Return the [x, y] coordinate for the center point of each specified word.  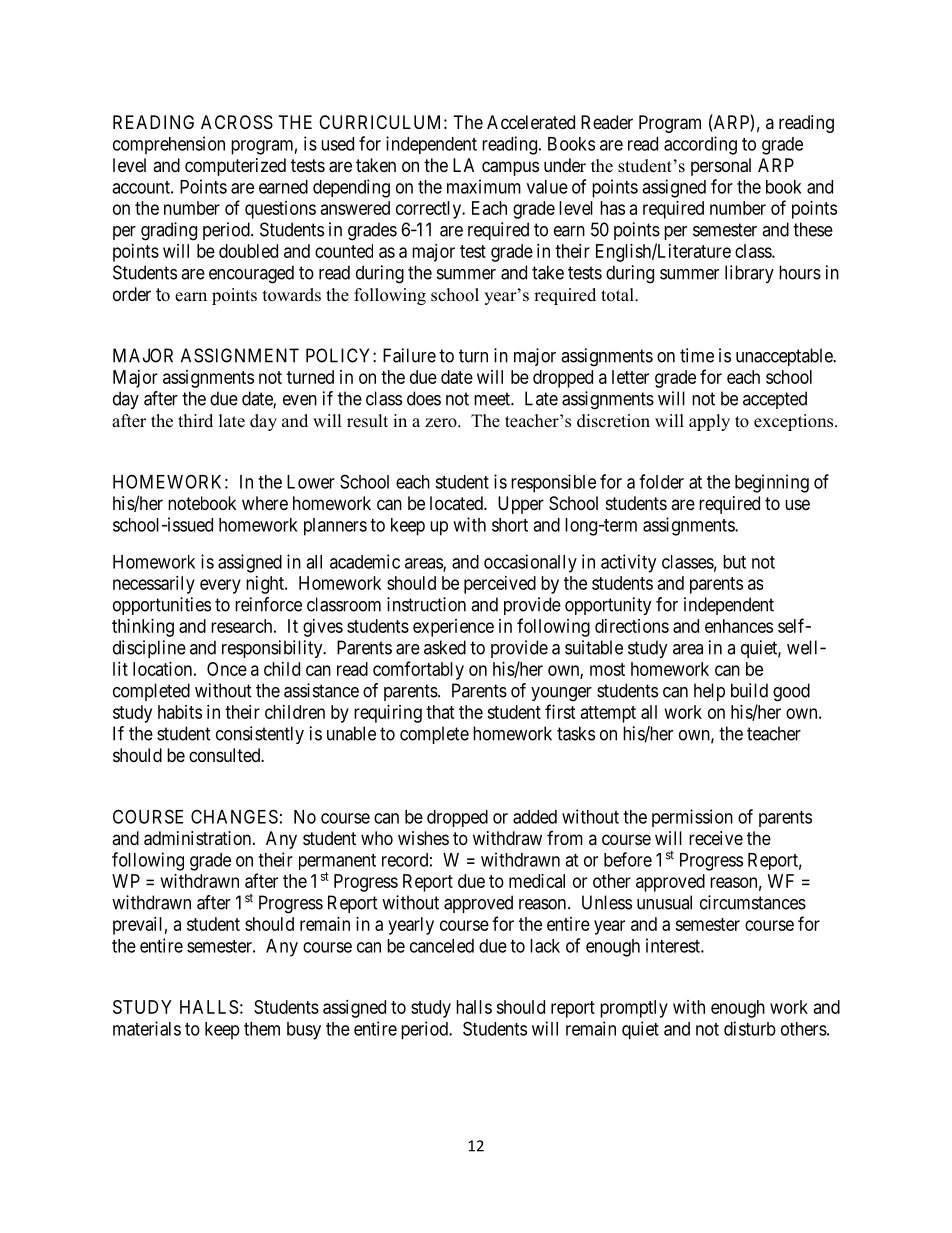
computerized [235, 167]
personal [721, 167]
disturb [750, 1028]
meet [493, 399]
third [195, 420]
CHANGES [234, 816]
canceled [442, 946]
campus [510, 168]
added [535, 817]
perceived [500, 585]
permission [692, 818]
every [220, 586]
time [697, 355]
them [262, 1029]
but [734, 562]
